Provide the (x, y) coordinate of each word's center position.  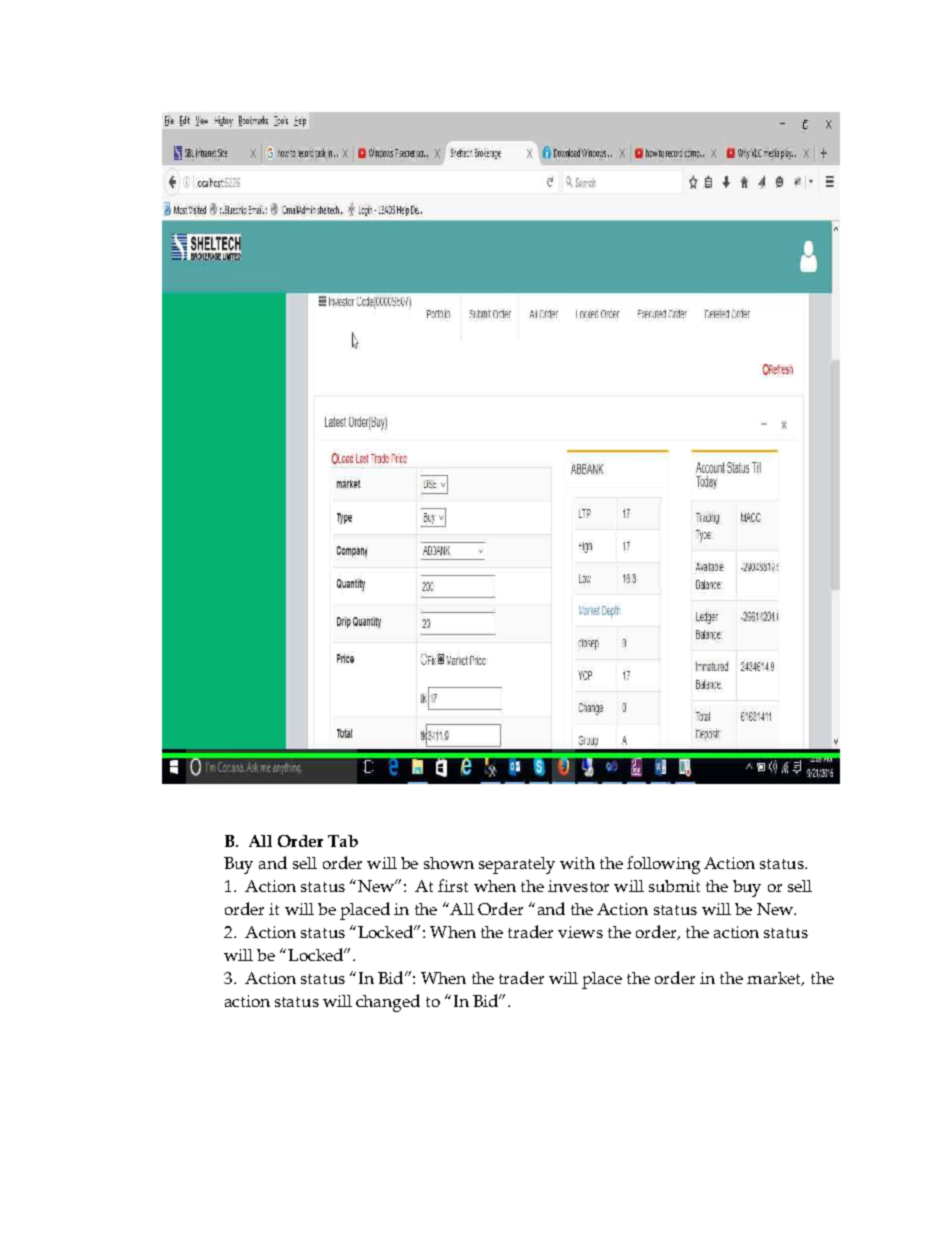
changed (388, 1003)
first (453, 885)
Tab (343, 841)
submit (674, 886)
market (775, 979)
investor (578, 886)
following (663, 865)
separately (517, 865)
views (580, 932)
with (577, 863)
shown (449, 863)
